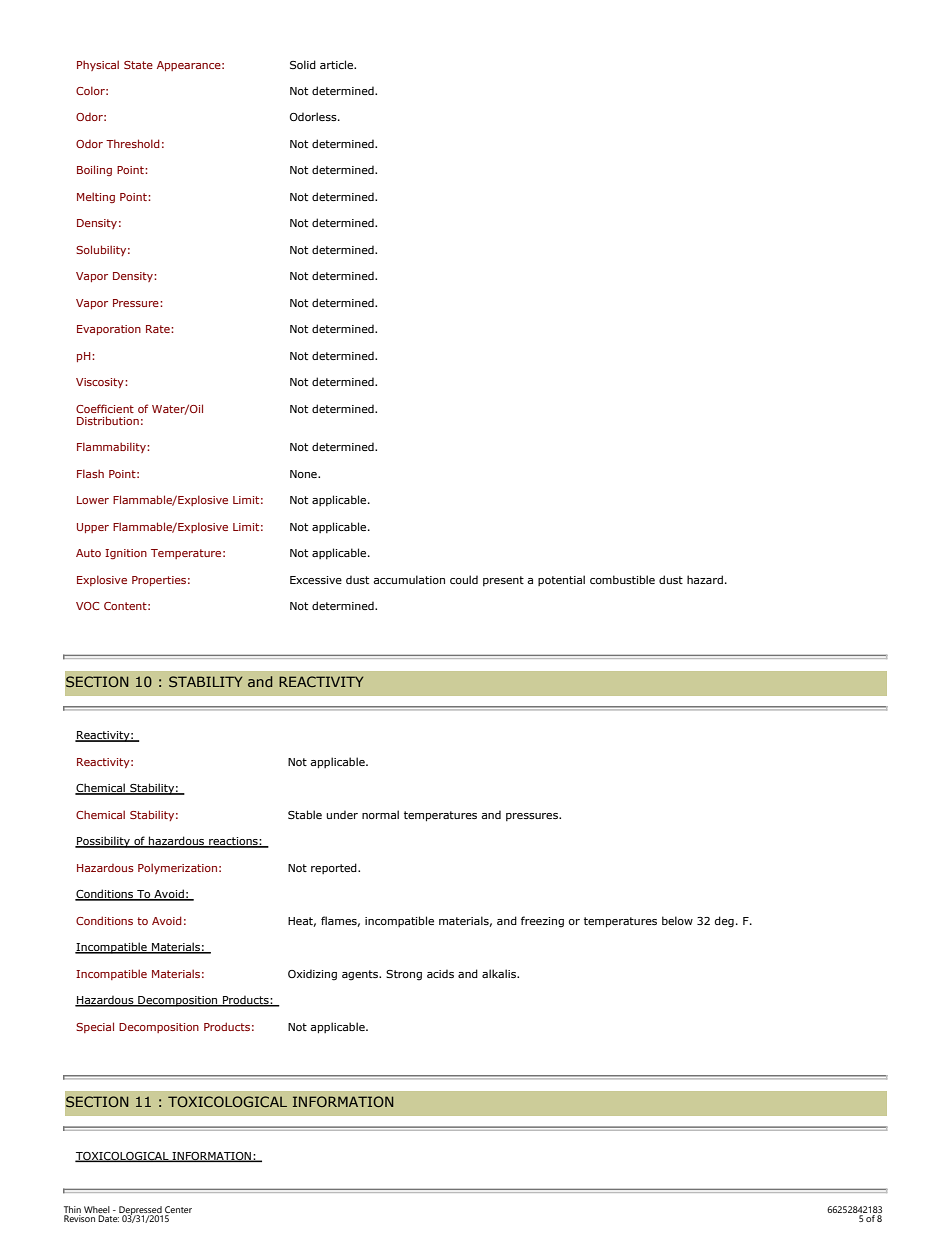  What do you see at coordinates (87, 606) in the page?
I see `VOC` at bounding box center [87, 606].
